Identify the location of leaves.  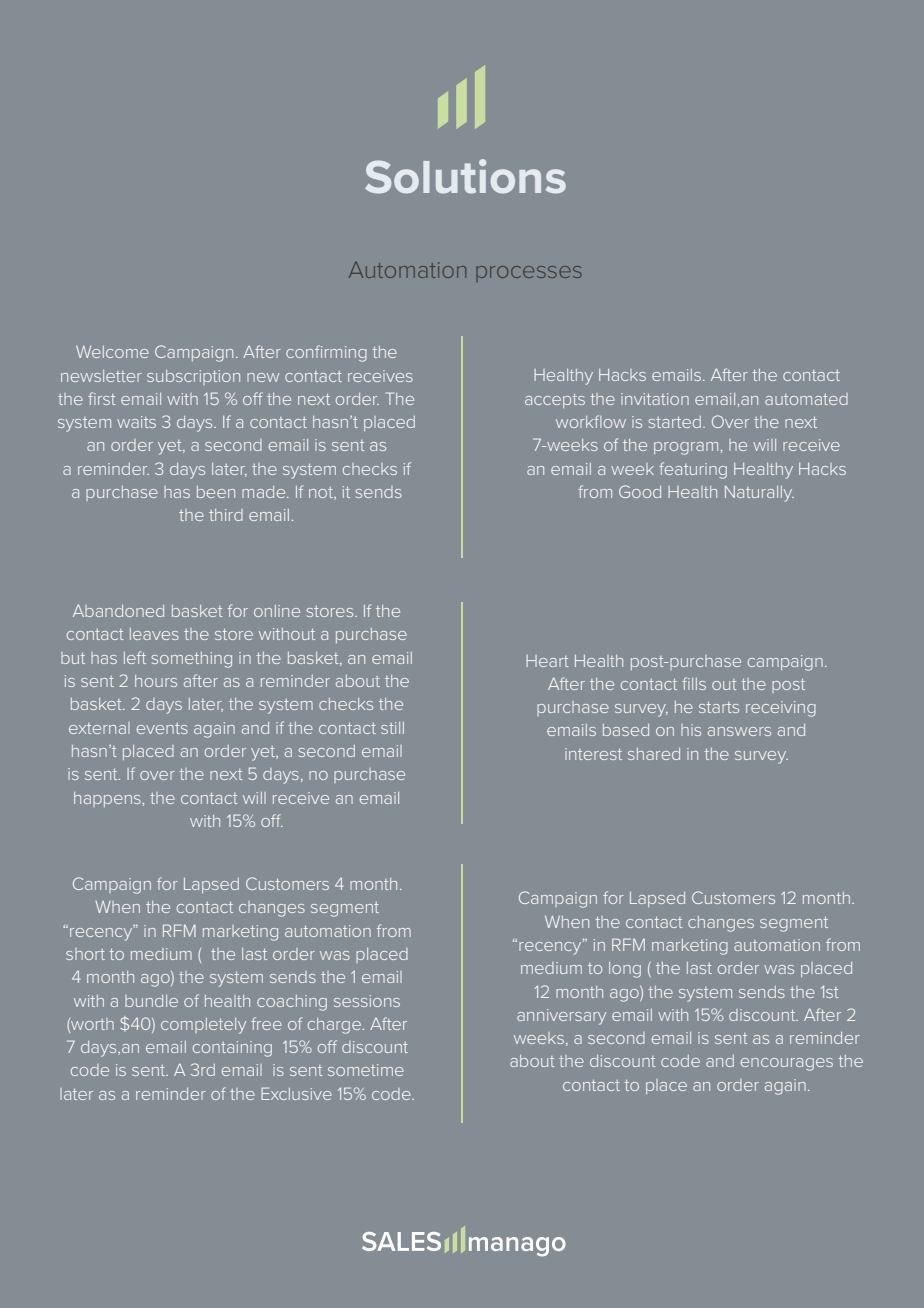
(154, 634).
